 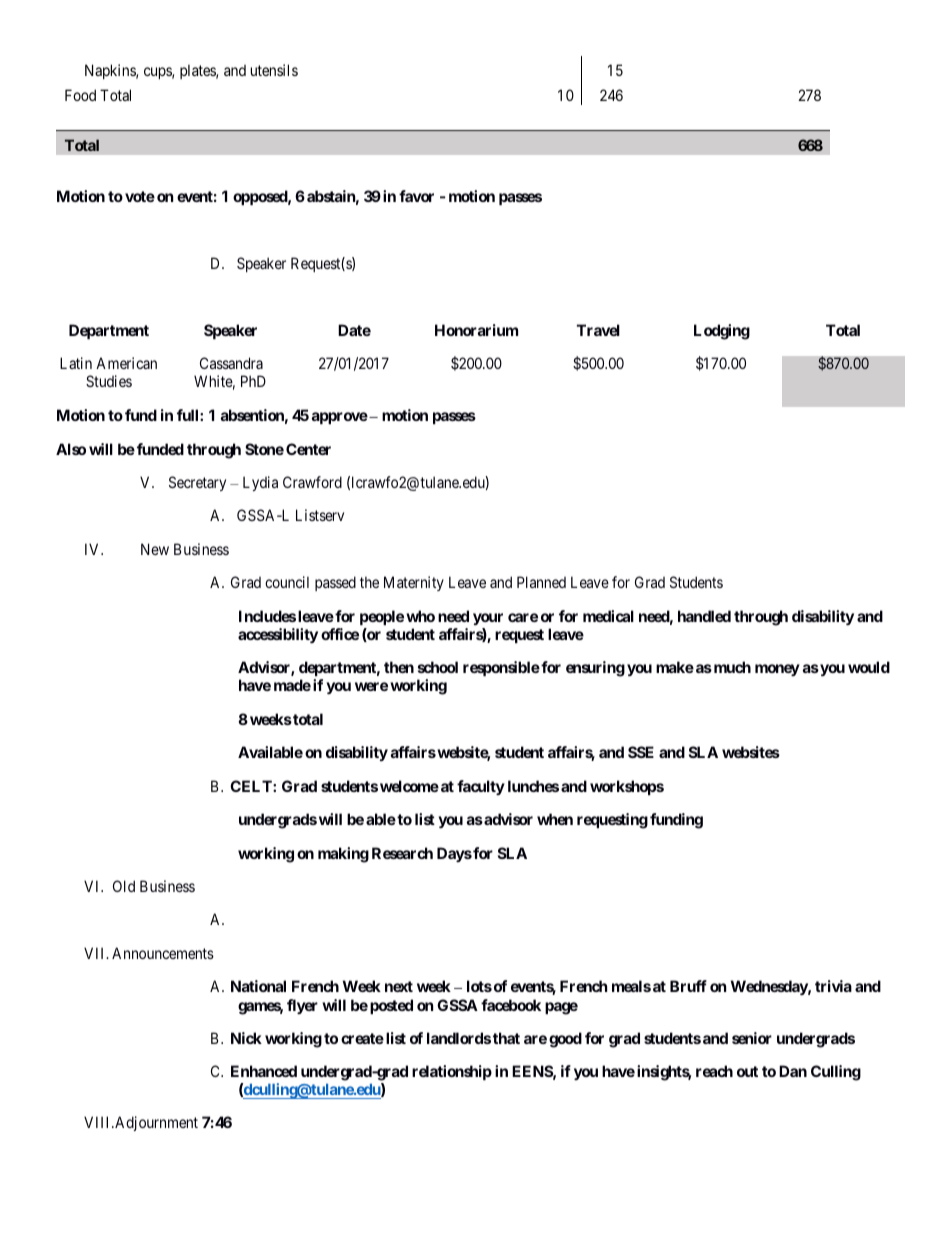 What do you see at coordinates (506, 1038) in the screenshot?
I see `that` at bounding box center [506, 1038].
